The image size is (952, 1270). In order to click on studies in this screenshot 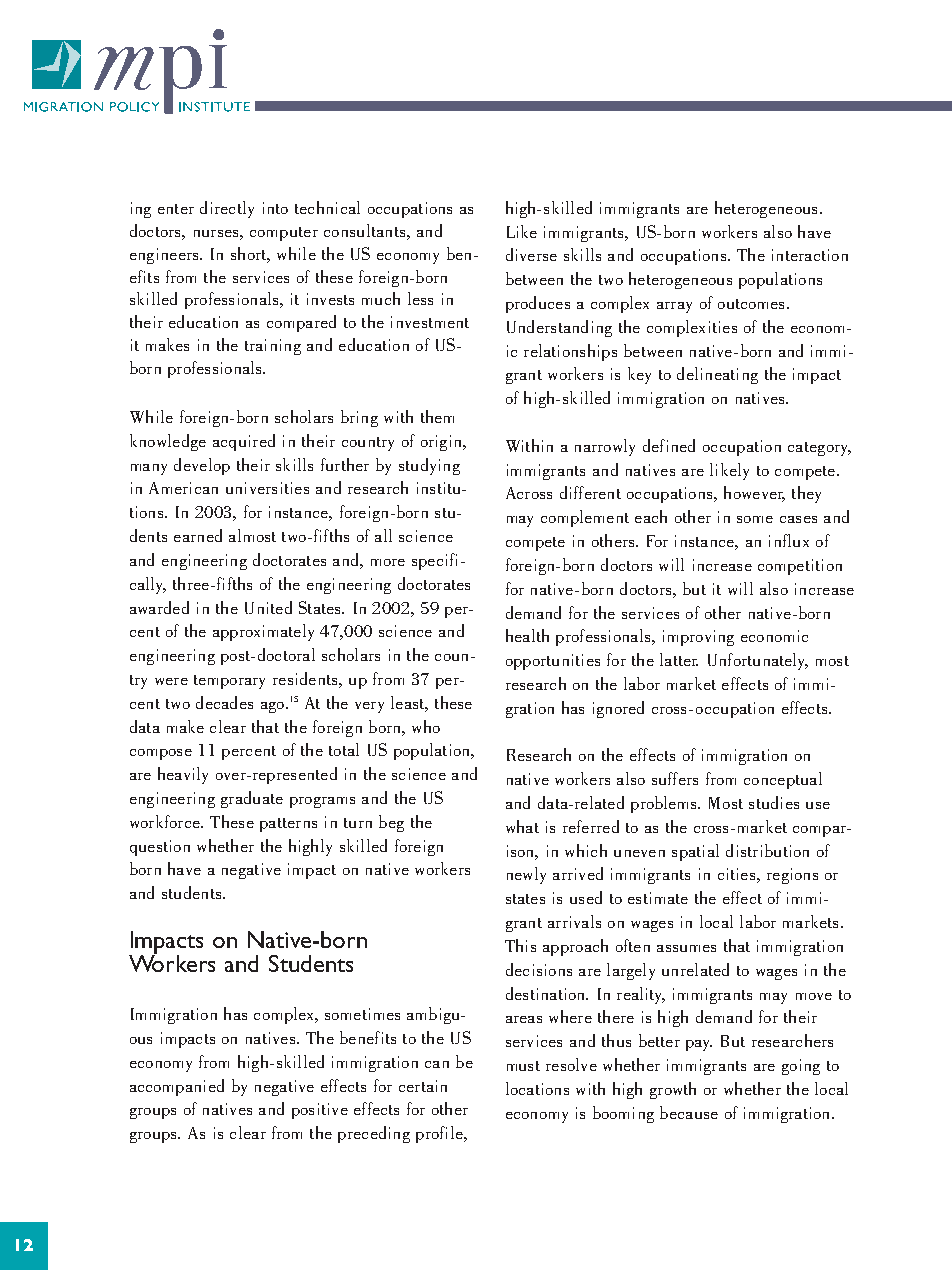, I will do `click(774, 802)`.
